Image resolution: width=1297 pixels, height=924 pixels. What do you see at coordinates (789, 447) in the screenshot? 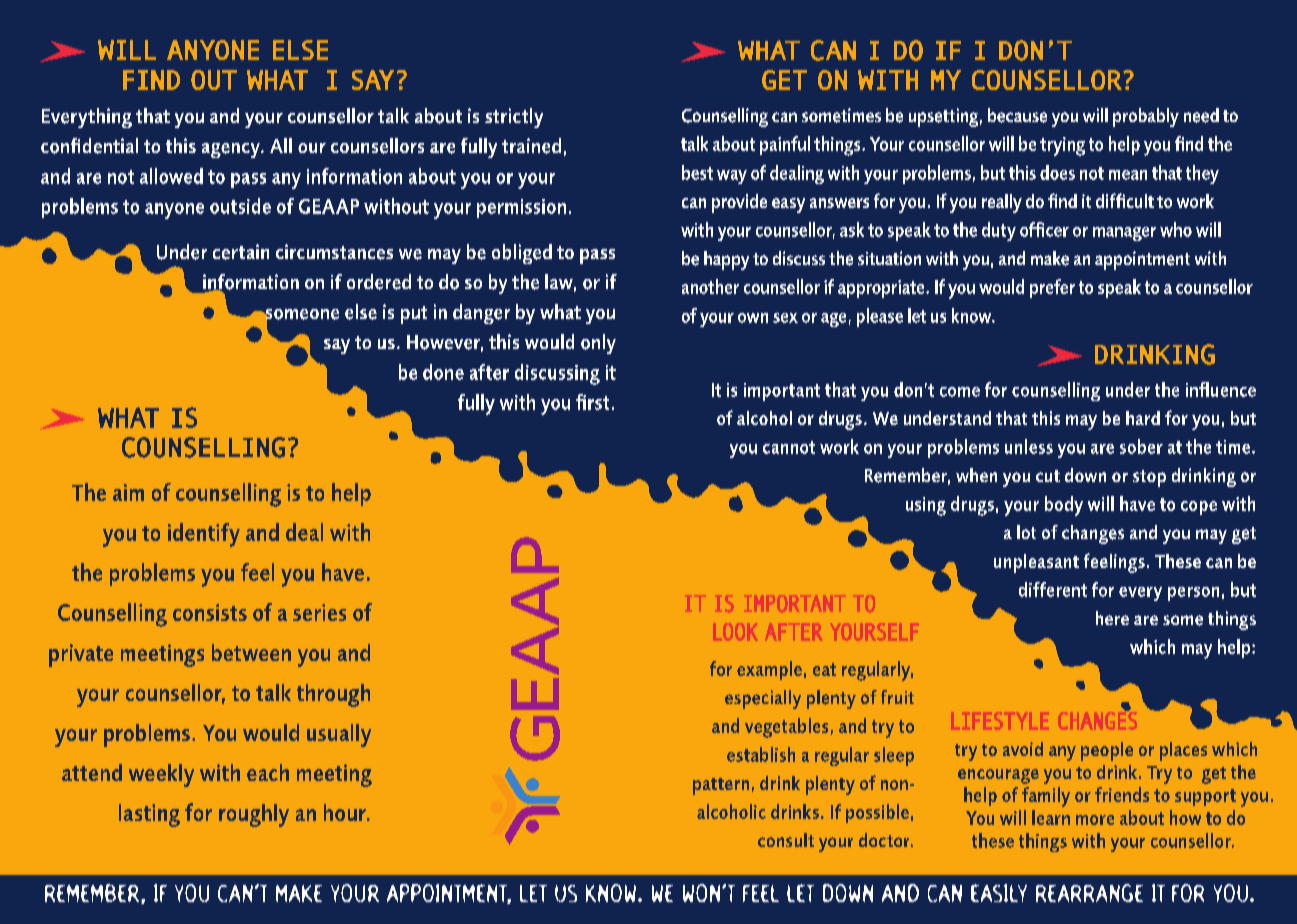
I see `cannot` at bounding box center [789, 447].
